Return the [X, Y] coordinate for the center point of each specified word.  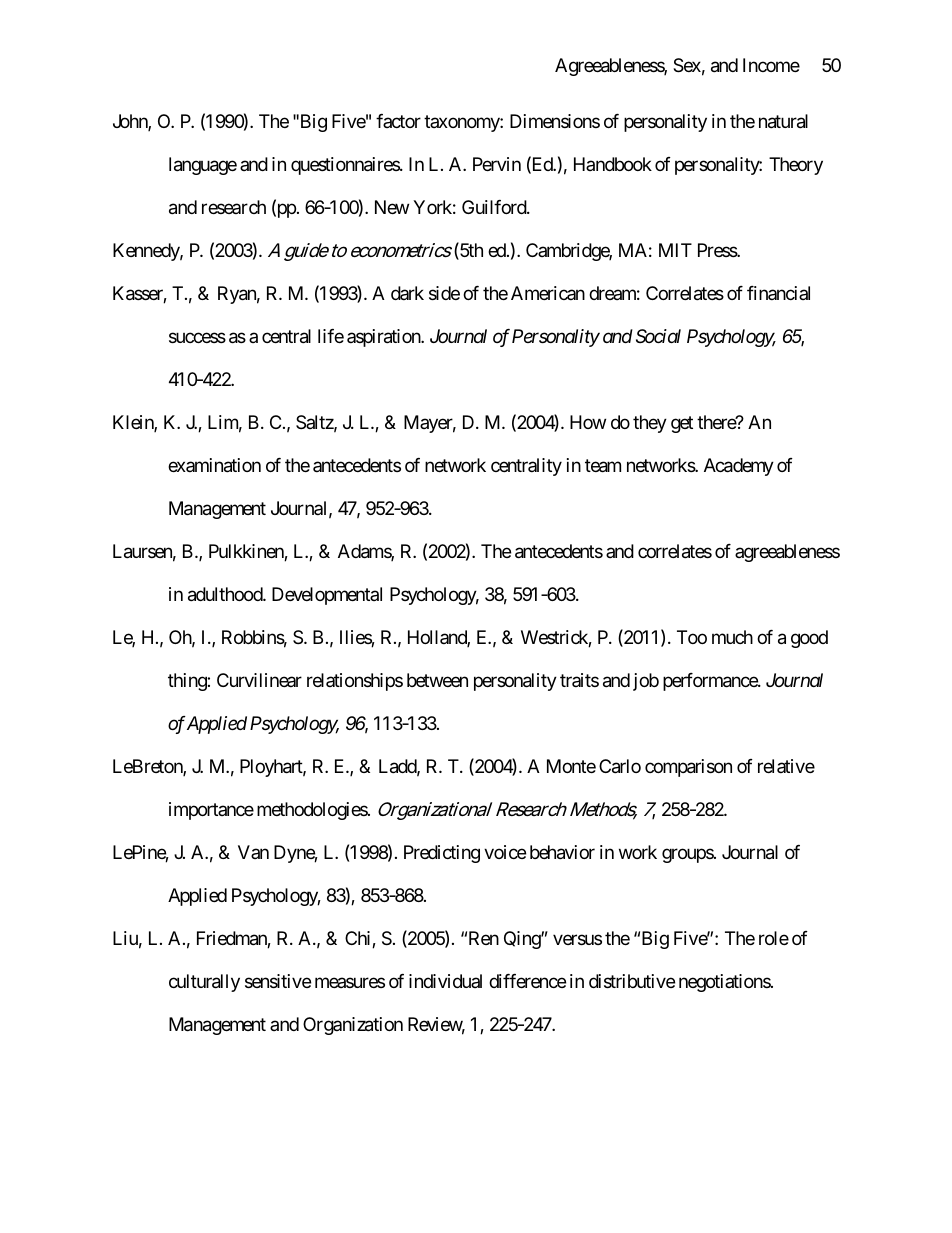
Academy [739, 467]
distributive [632, 981]
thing [188, 682]
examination [214, 465]
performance [711, 682]
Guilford [495, 207]
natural [783, 121]
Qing [523, 940]
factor [398, 121]
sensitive [278, 981]
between [437, 680]
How [588, 422]
